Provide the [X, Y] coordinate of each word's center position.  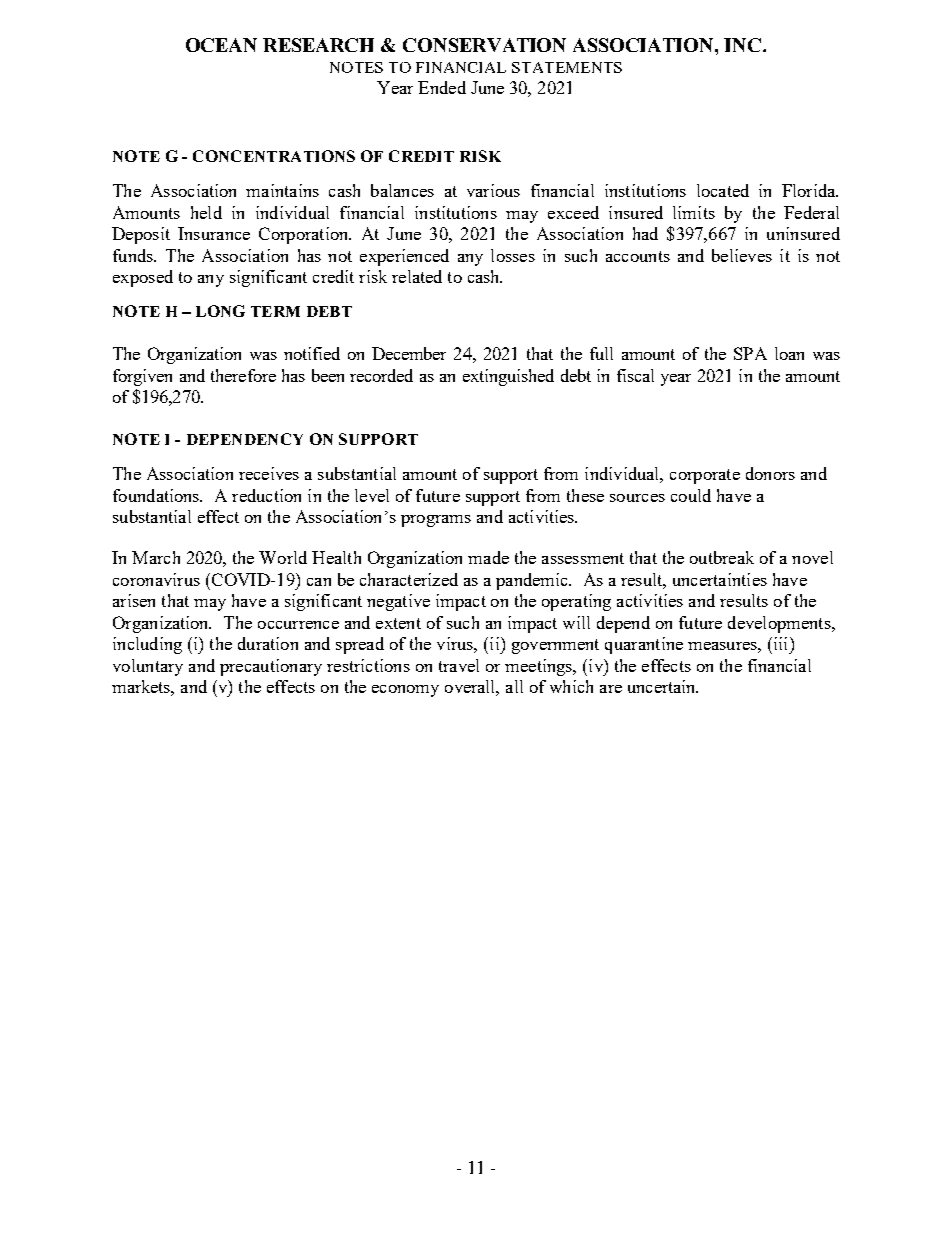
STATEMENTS [567, 67]
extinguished [508, 377]
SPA [750, 353]
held [206, 212]
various [493, 190]
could [691, 495]
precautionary [271, 667]
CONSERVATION [484, 45]
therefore [243, 375]
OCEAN [221, 45]
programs [436, 521]
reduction [266, 495]
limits [694, 212]
